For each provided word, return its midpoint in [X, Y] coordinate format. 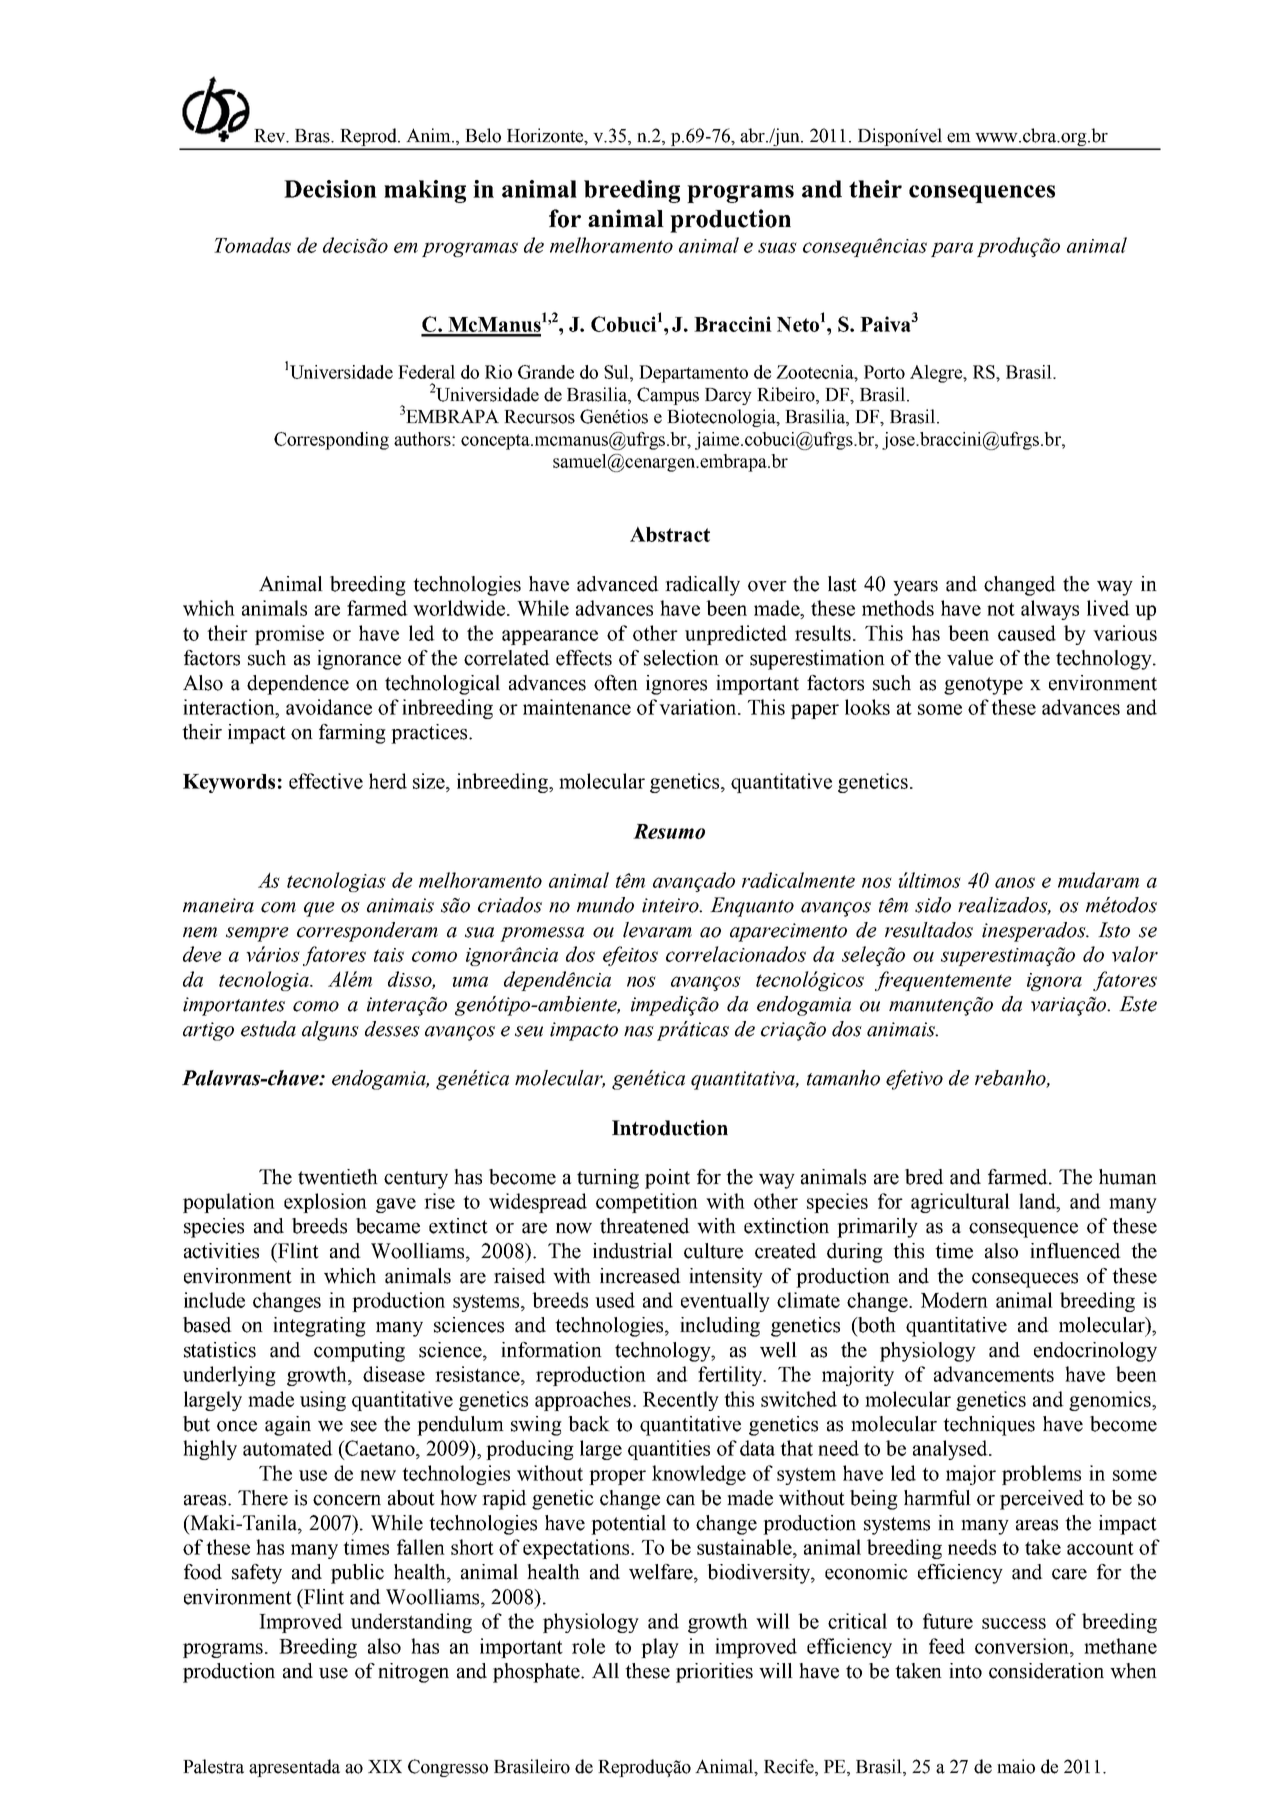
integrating [319, 1327]
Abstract [670, 534]
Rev [271, 136]
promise [289, 635]
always [1050, 610]
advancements [994, 1374]
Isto [1114, 930]
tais [389, 955]
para [952, 249]
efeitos [630, 956]
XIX [385, 1766]
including [720, 1327]
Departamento [693, 374]
